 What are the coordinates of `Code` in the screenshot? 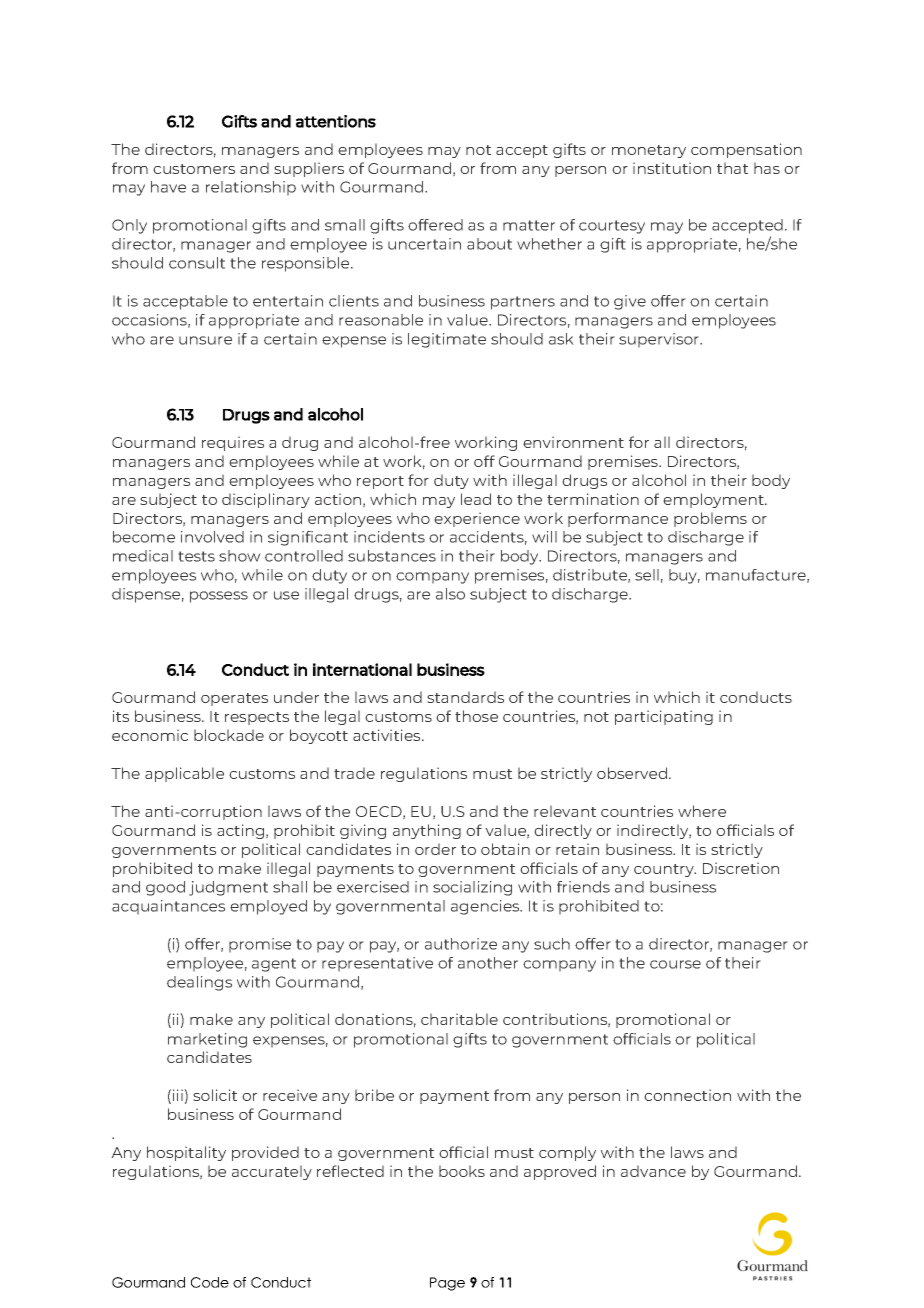 It's located at (210, 1282).
